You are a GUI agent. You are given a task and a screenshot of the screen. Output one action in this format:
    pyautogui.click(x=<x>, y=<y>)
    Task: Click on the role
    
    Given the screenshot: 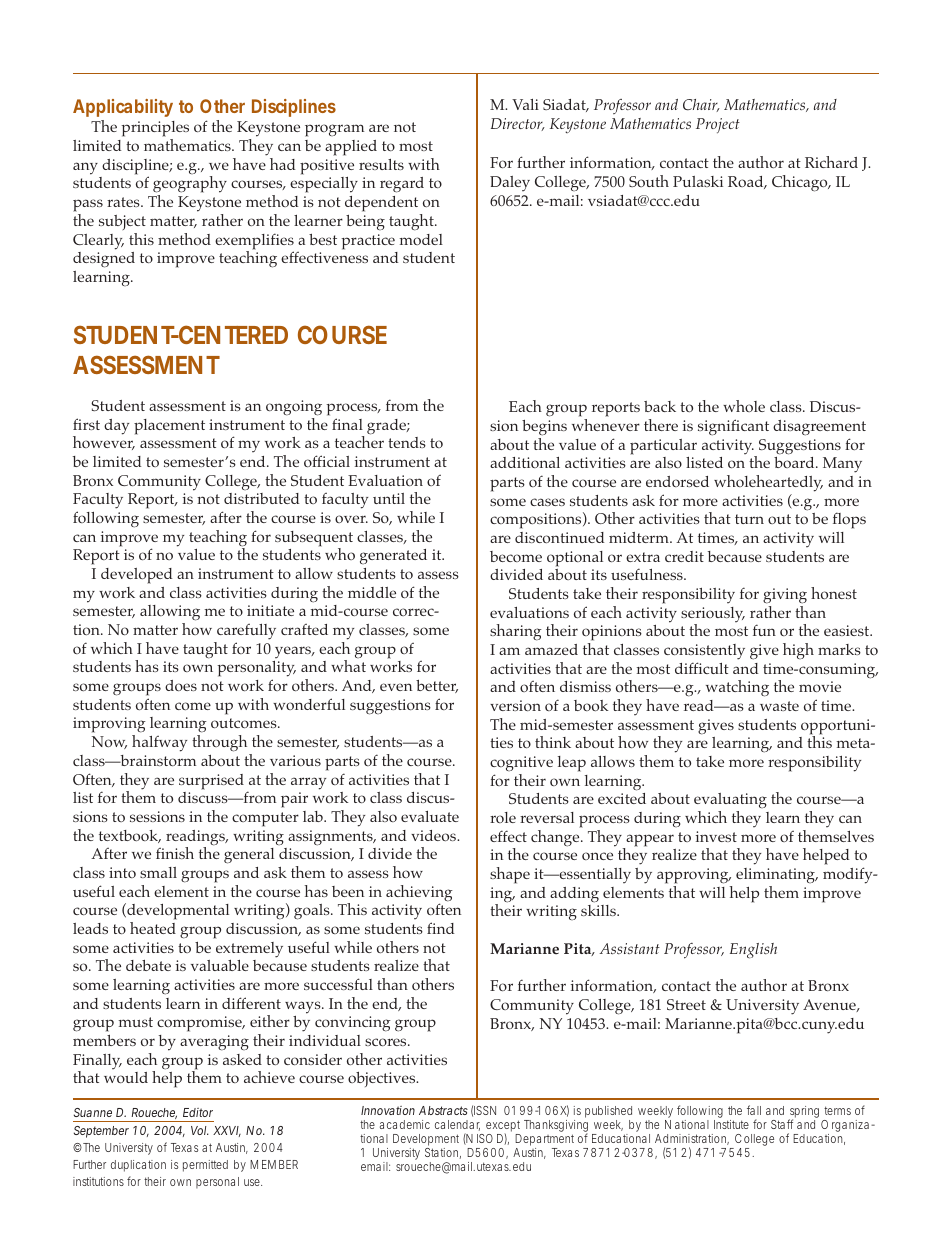 What is the action you would take?
    pyautogui.click(x=503, y=817)
